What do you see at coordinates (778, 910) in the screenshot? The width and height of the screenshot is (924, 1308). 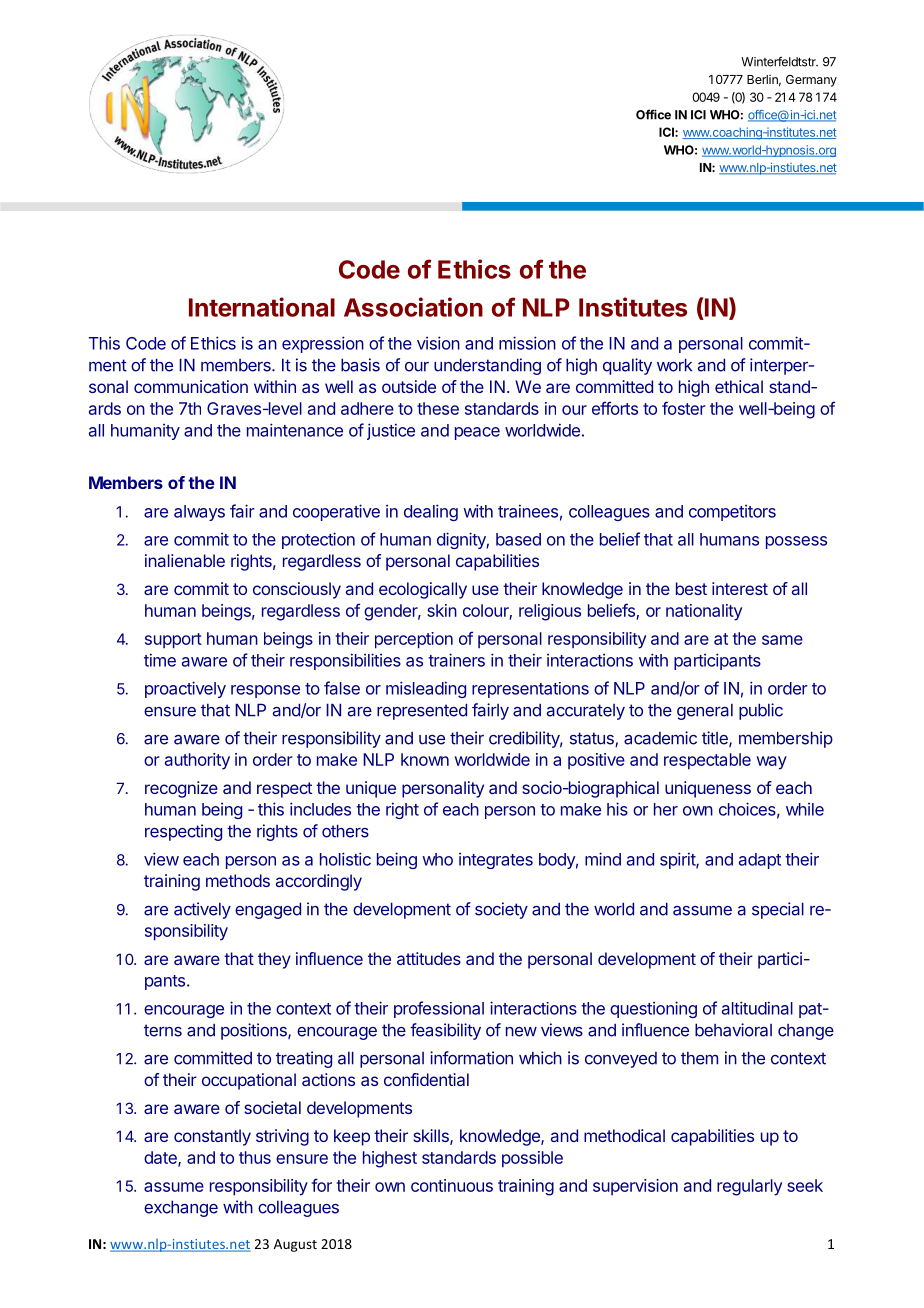 I see `special` at bounding box center [778, 910].
